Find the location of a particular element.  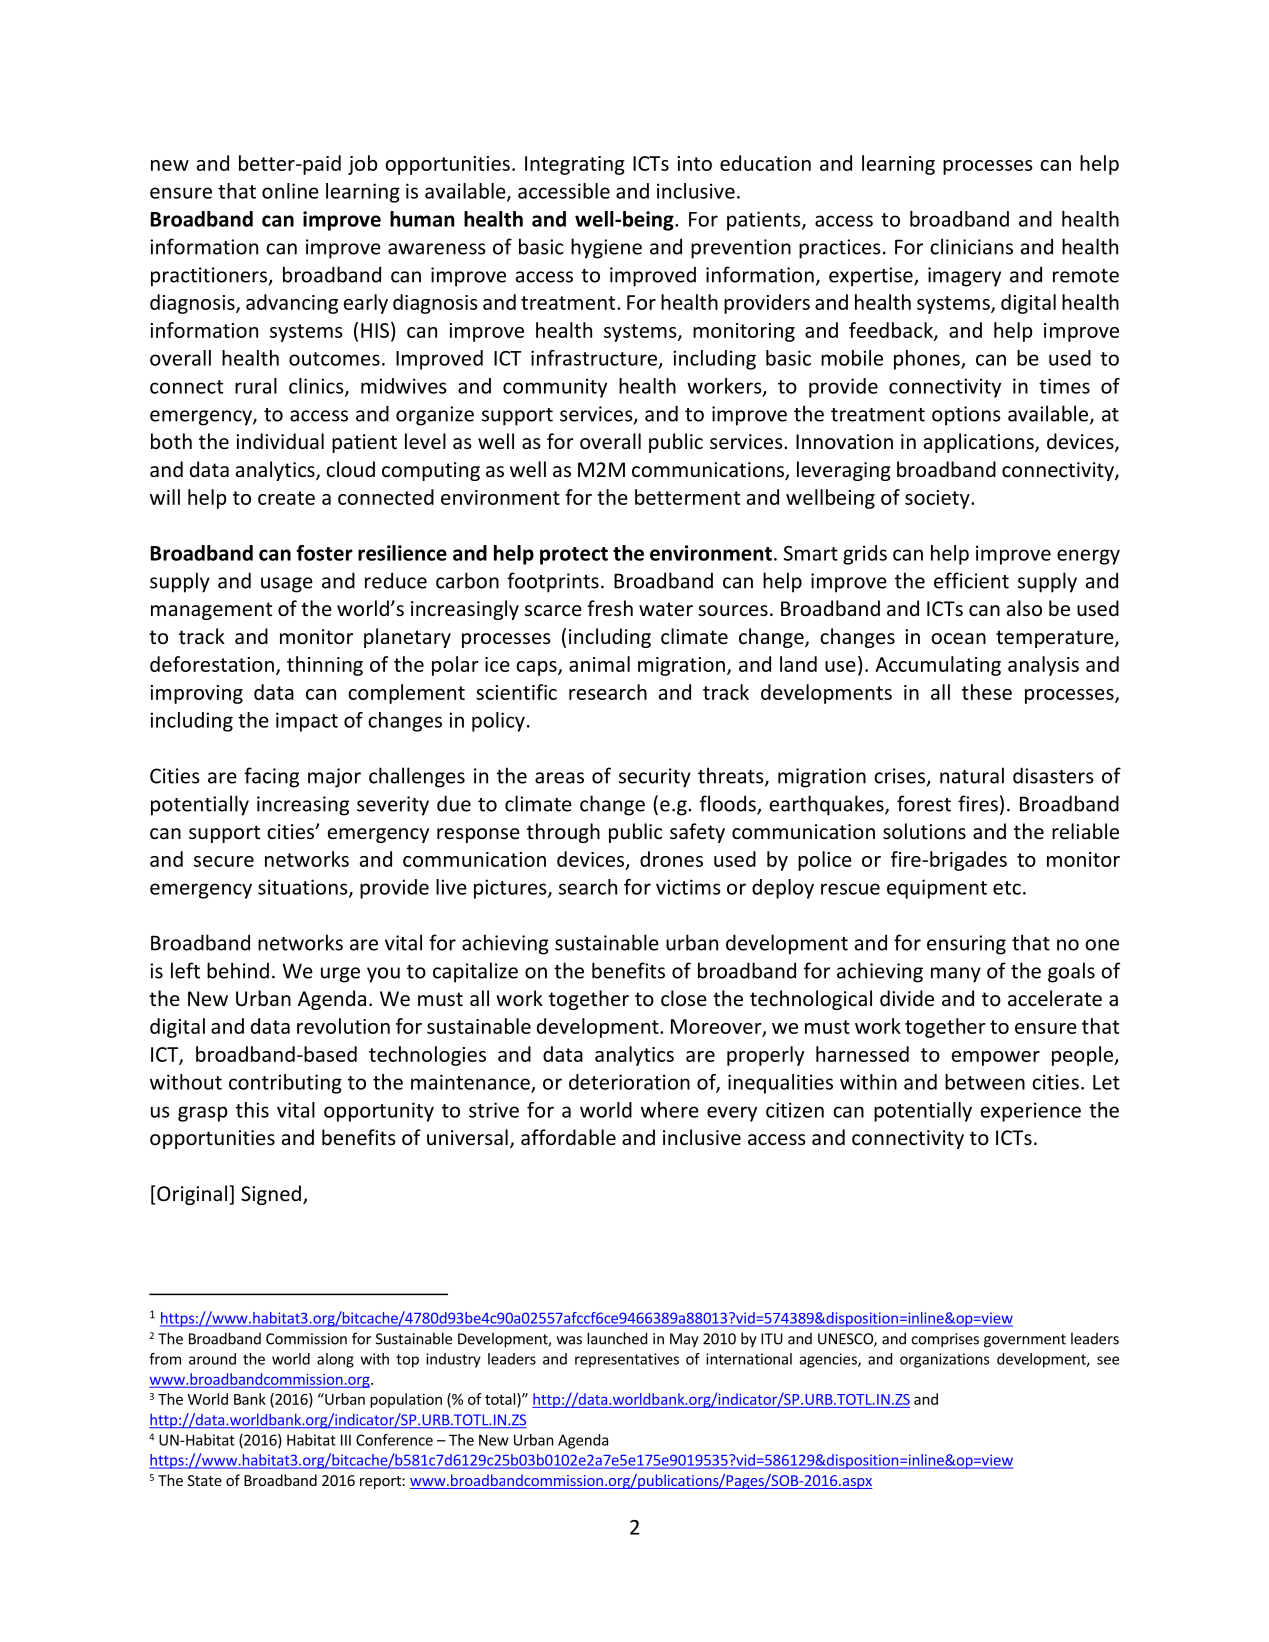

clinicians is located at coordinates (971, 246).
